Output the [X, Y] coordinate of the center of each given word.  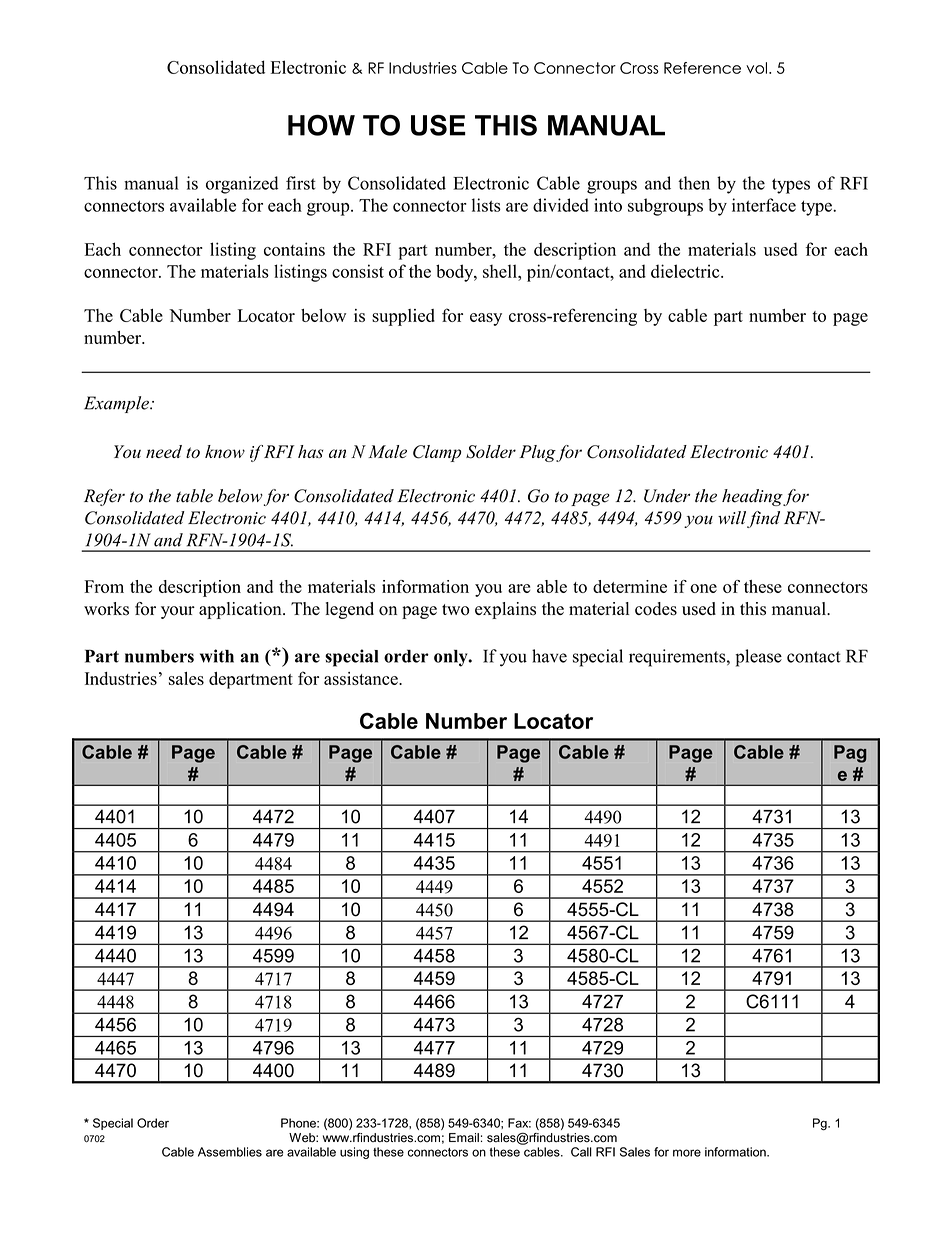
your [178, 612]
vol [756, 68]
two [456, 610]
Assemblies [230, 1152]
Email [464, 1137]
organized [242, 185]
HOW [321, 125]
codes [656, 609]
